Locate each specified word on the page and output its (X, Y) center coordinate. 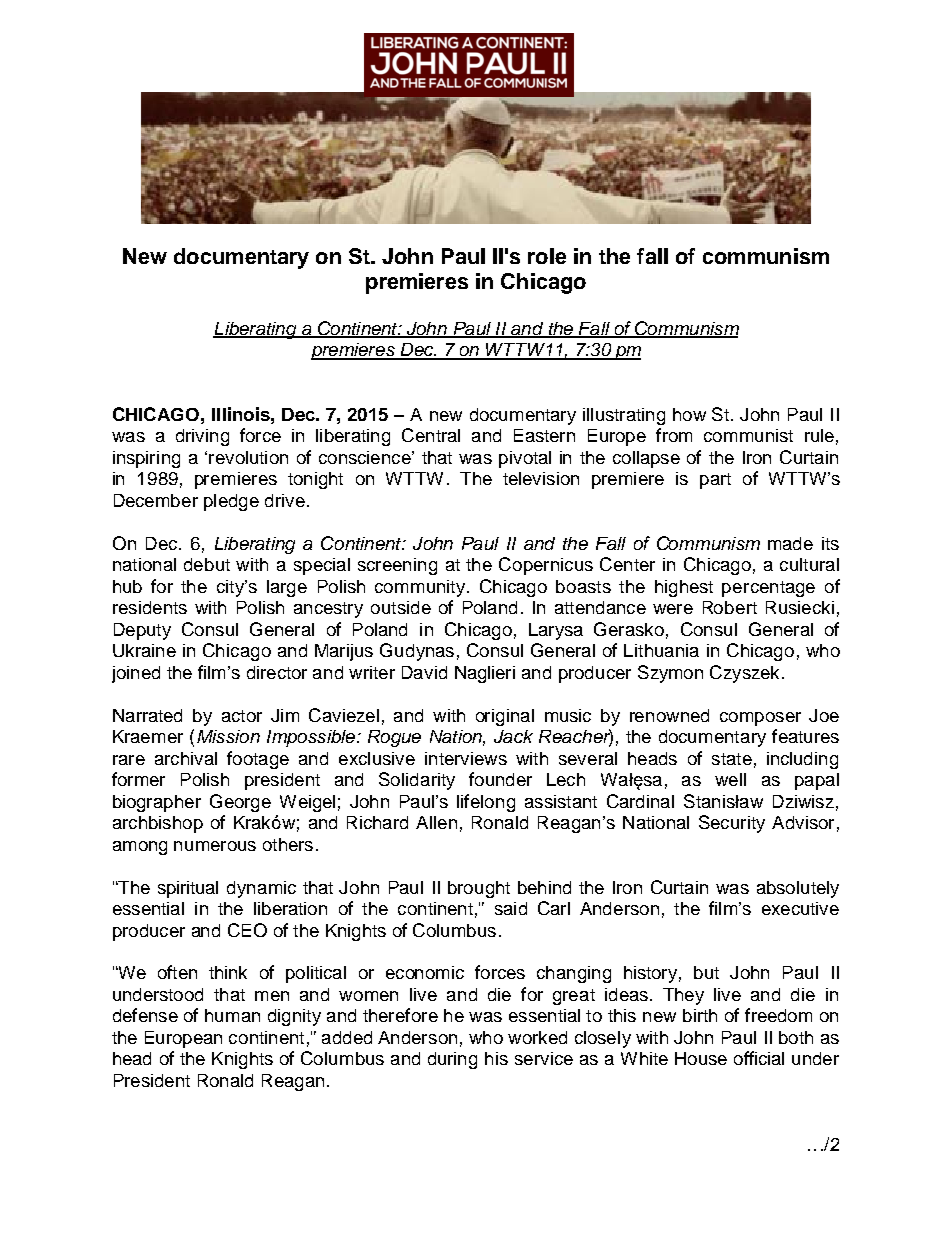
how (689, 414)
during (452, 1060)
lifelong (486, 803)
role (547, 256)
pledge (231, 502)
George (240, 803)
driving (202, 437)
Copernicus (546, 566)
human (232, 1015)
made (790, 543)
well (730, 779)
